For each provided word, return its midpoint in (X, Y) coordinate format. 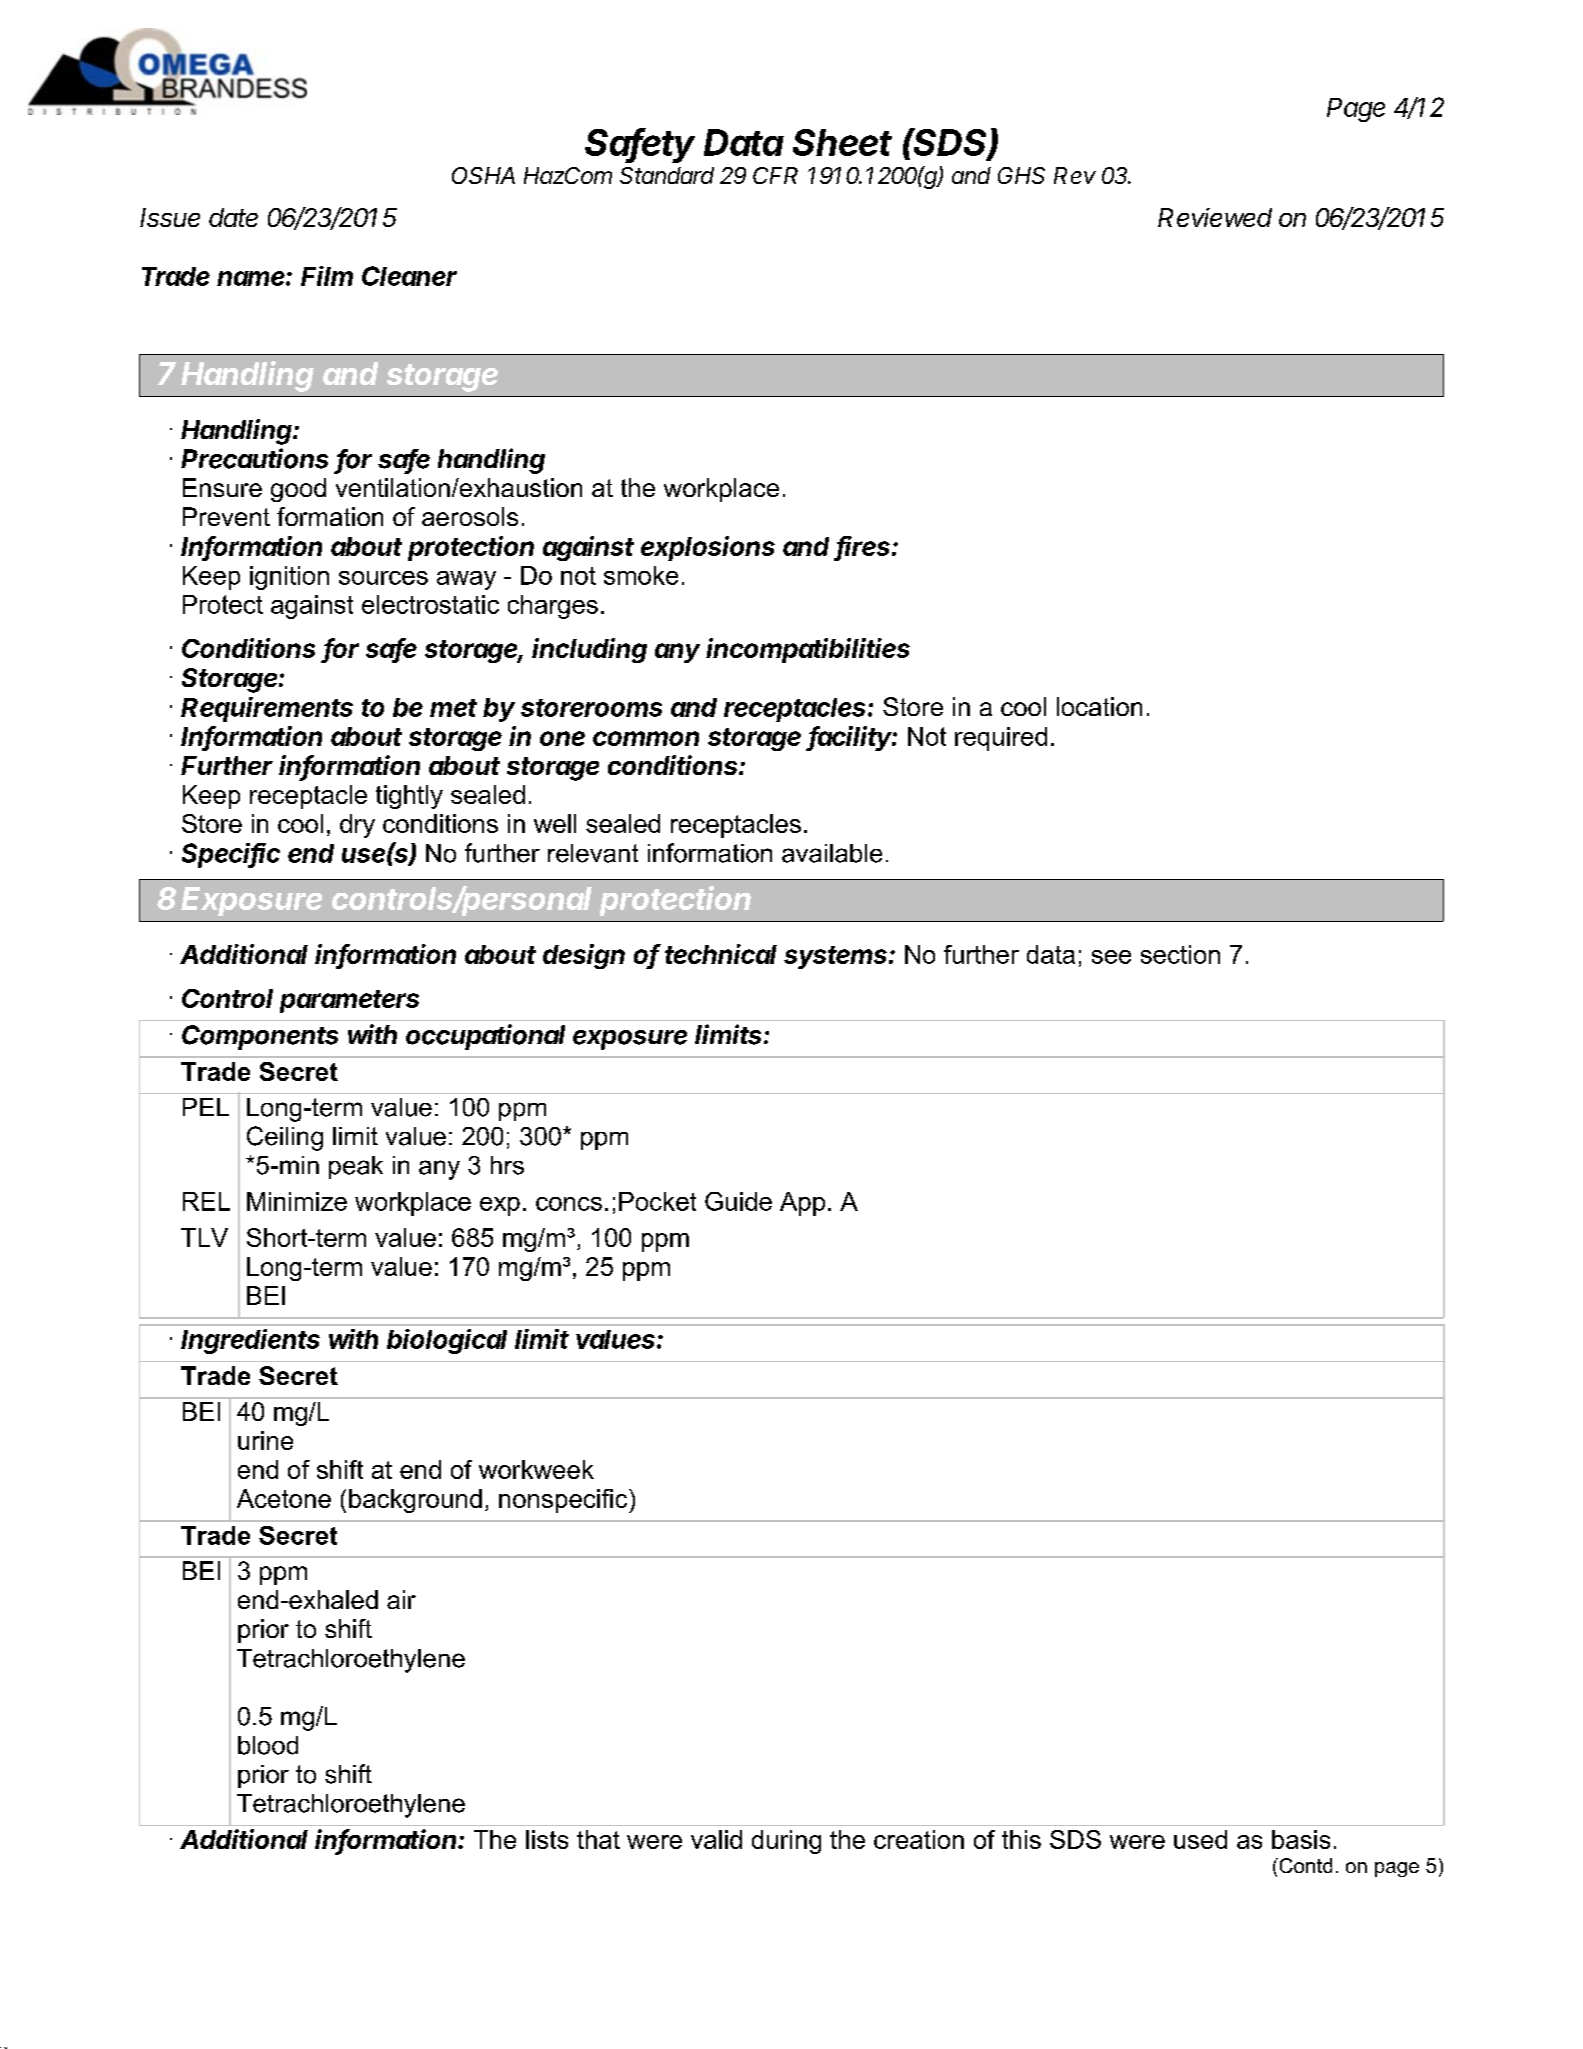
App (802, 1204)
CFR (775, 175)
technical (721, 954)
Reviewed (1215, 217)
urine (265, 1440)
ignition (289, 578)
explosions (708, 548)
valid (716, 1839)
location (1099, 706)
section (1180, 954)
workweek (536, 1469)
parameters (349, 1001)
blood (268, 1745)
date (233, 217)
